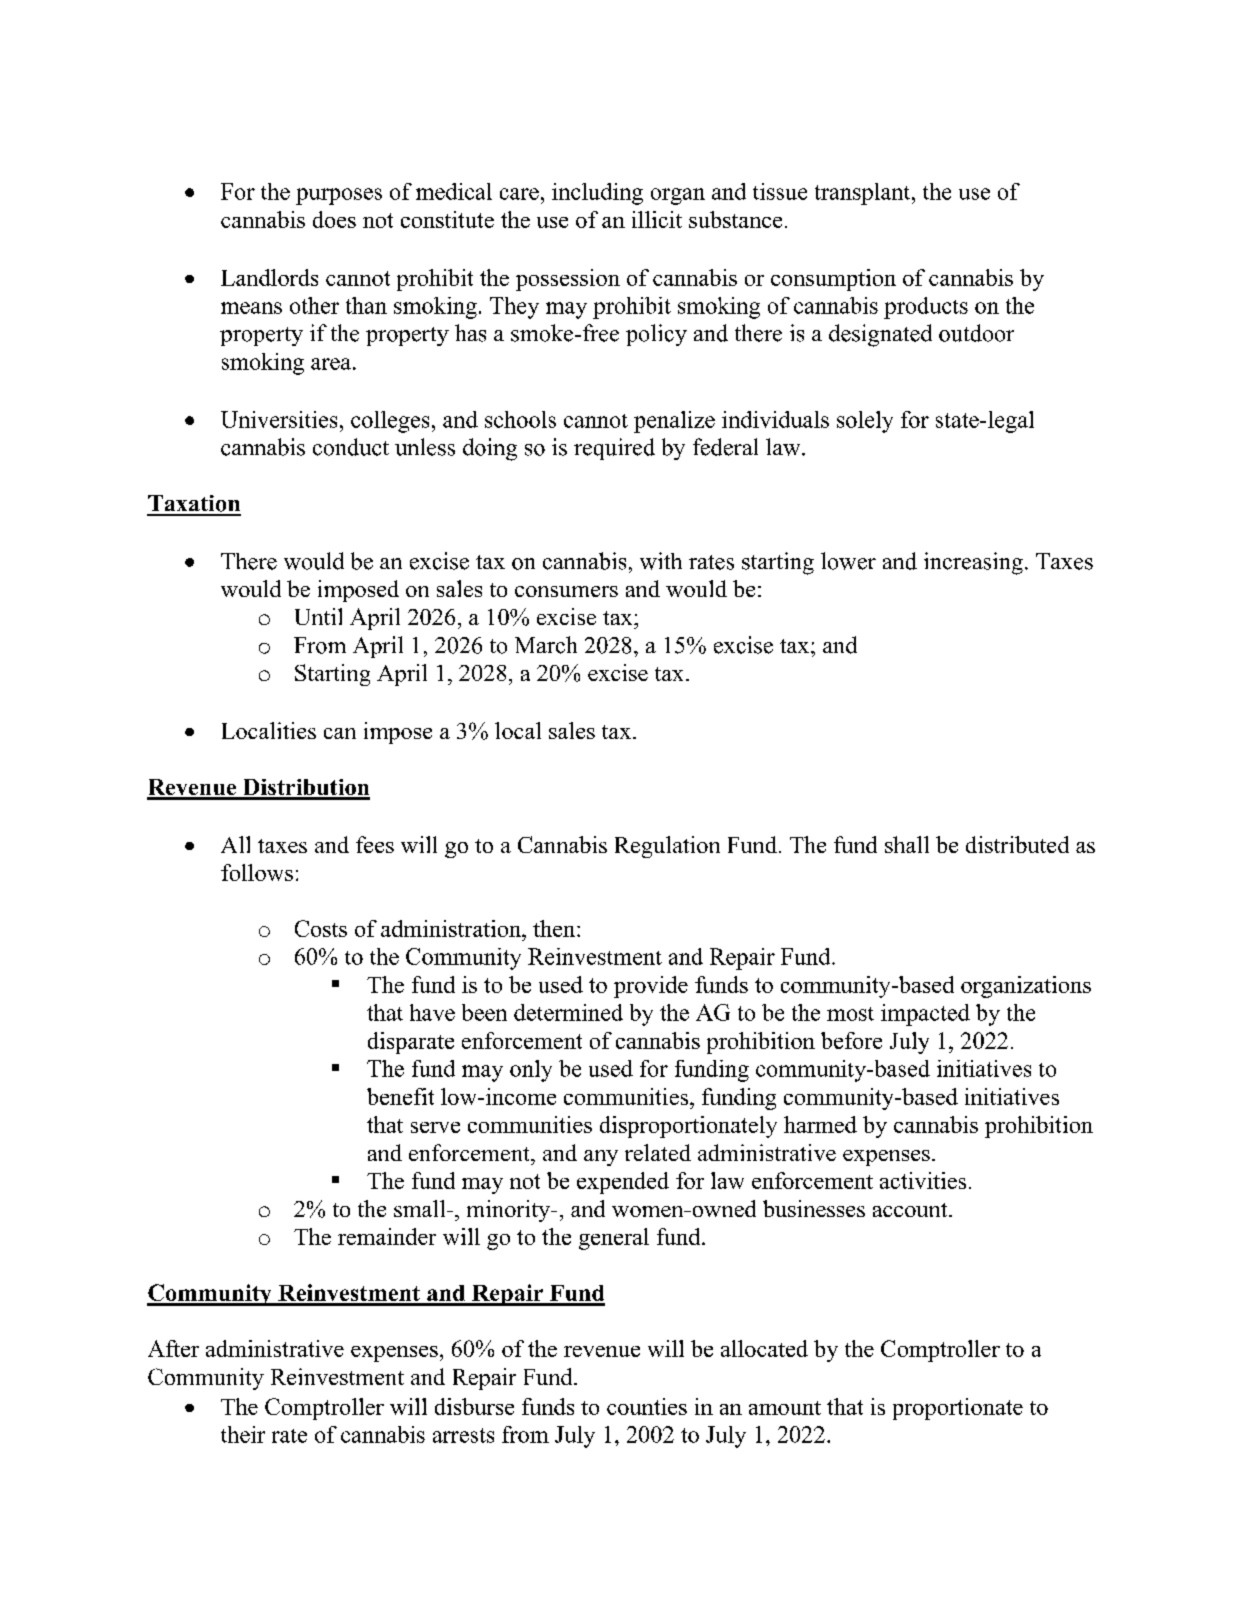 Image resolution: width=1243 pixels, height=1608 pixels. I want to click on transplant, so click(864, 194).
